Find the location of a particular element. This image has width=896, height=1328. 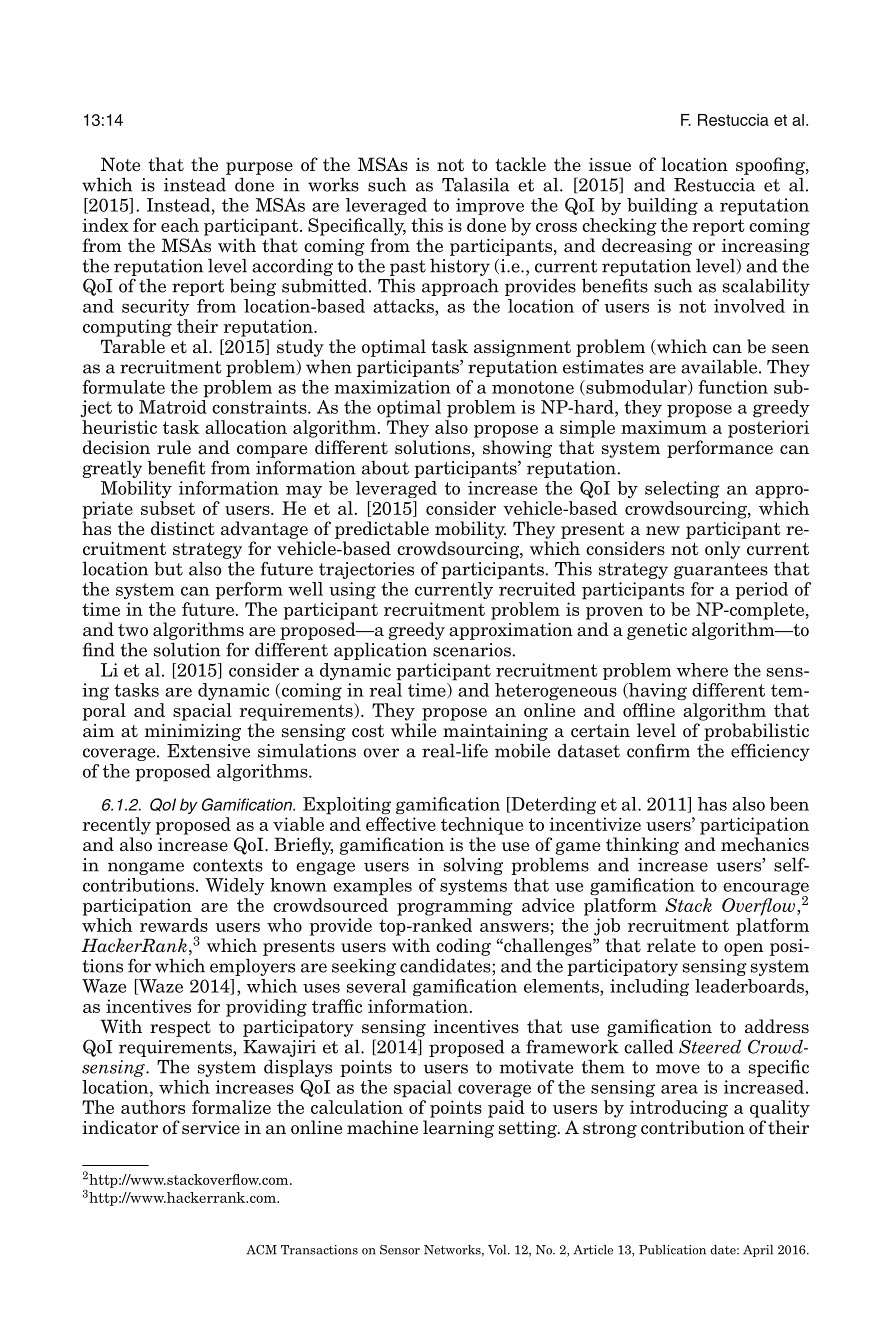

improve is located at coordinates (490, 206).
